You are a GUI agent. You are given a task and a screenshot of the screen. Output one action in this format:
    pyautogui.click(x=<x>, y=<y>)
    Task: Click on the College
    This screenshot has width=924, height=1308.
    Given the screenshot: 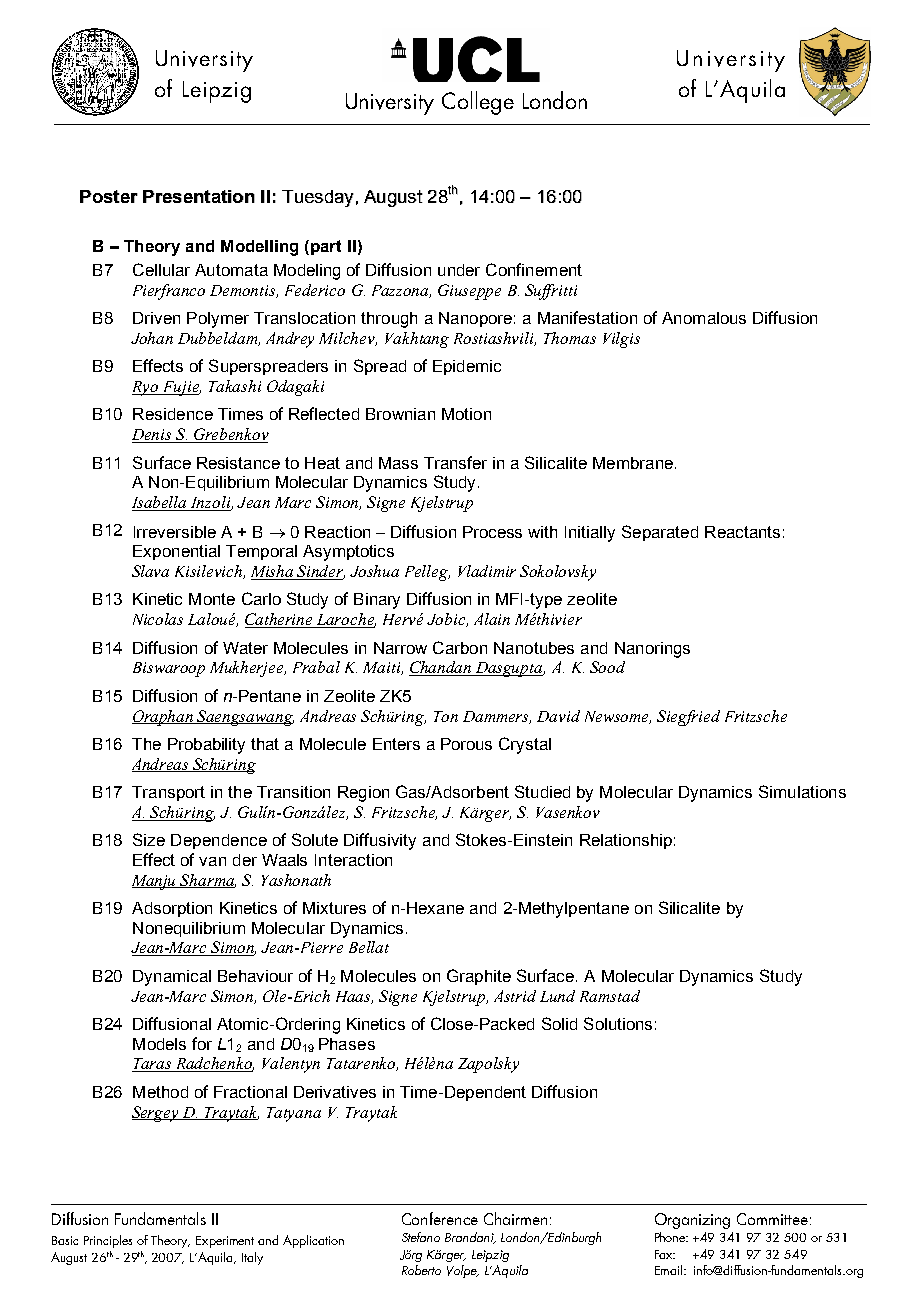 What is the action you would take?
    pyautogui.click(x=478, y=103)
